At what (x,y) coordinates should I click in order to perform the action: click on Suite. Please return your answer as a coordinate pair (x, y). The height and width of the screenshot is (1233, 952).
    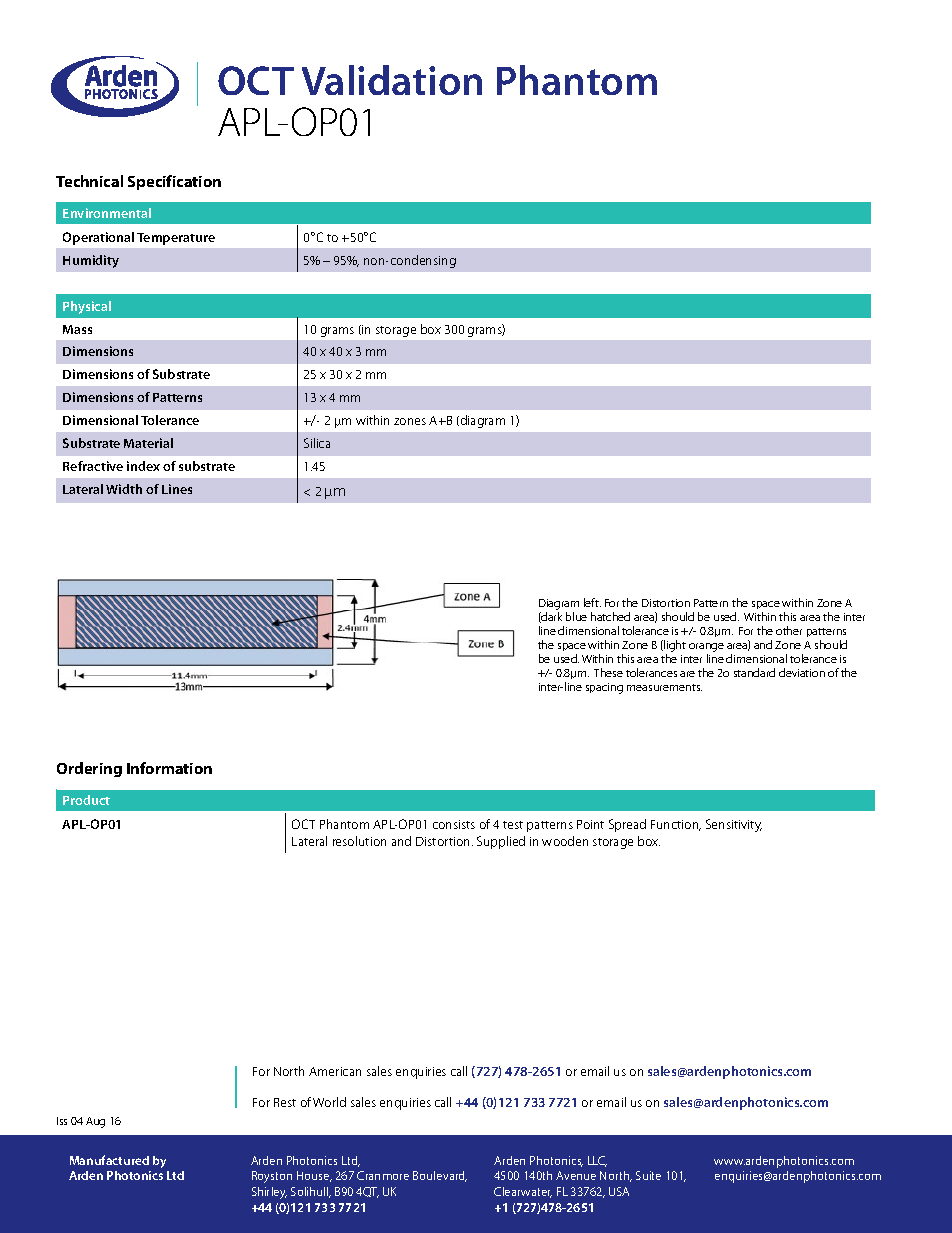
    Looking at the image, I should click on (648, 1175).
